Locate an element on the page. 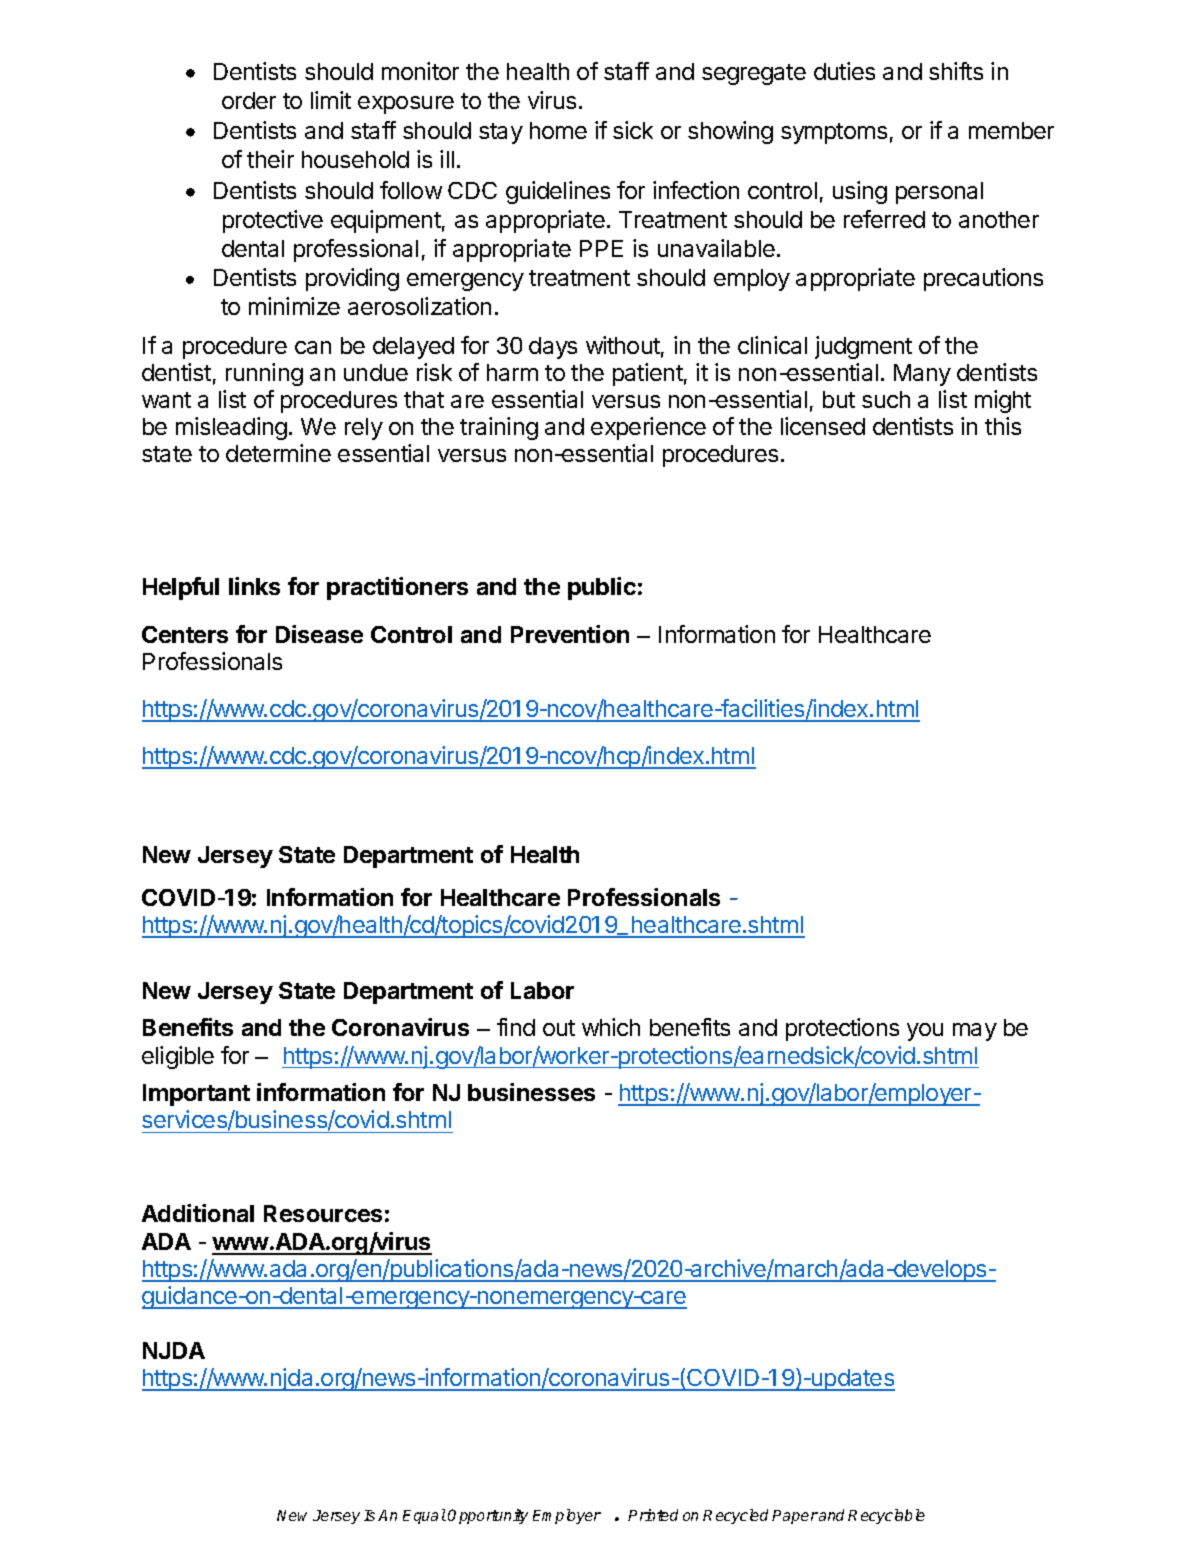  shifts is located at coordinates (956, 71).
